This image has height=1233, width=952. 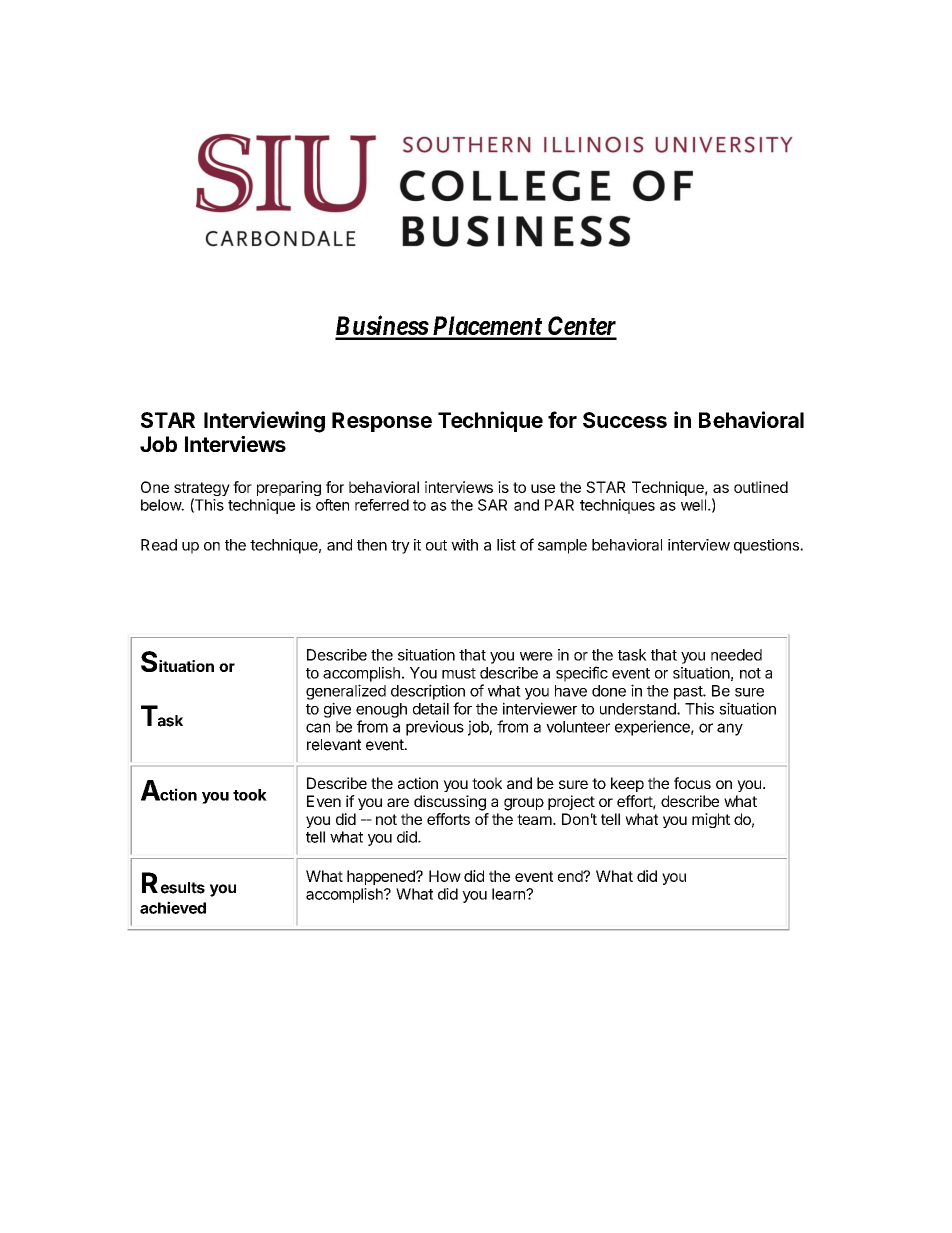 What do you see at coordinates (173, 907) in the image?
I see `achieved` at bounding box center [173, 907].
